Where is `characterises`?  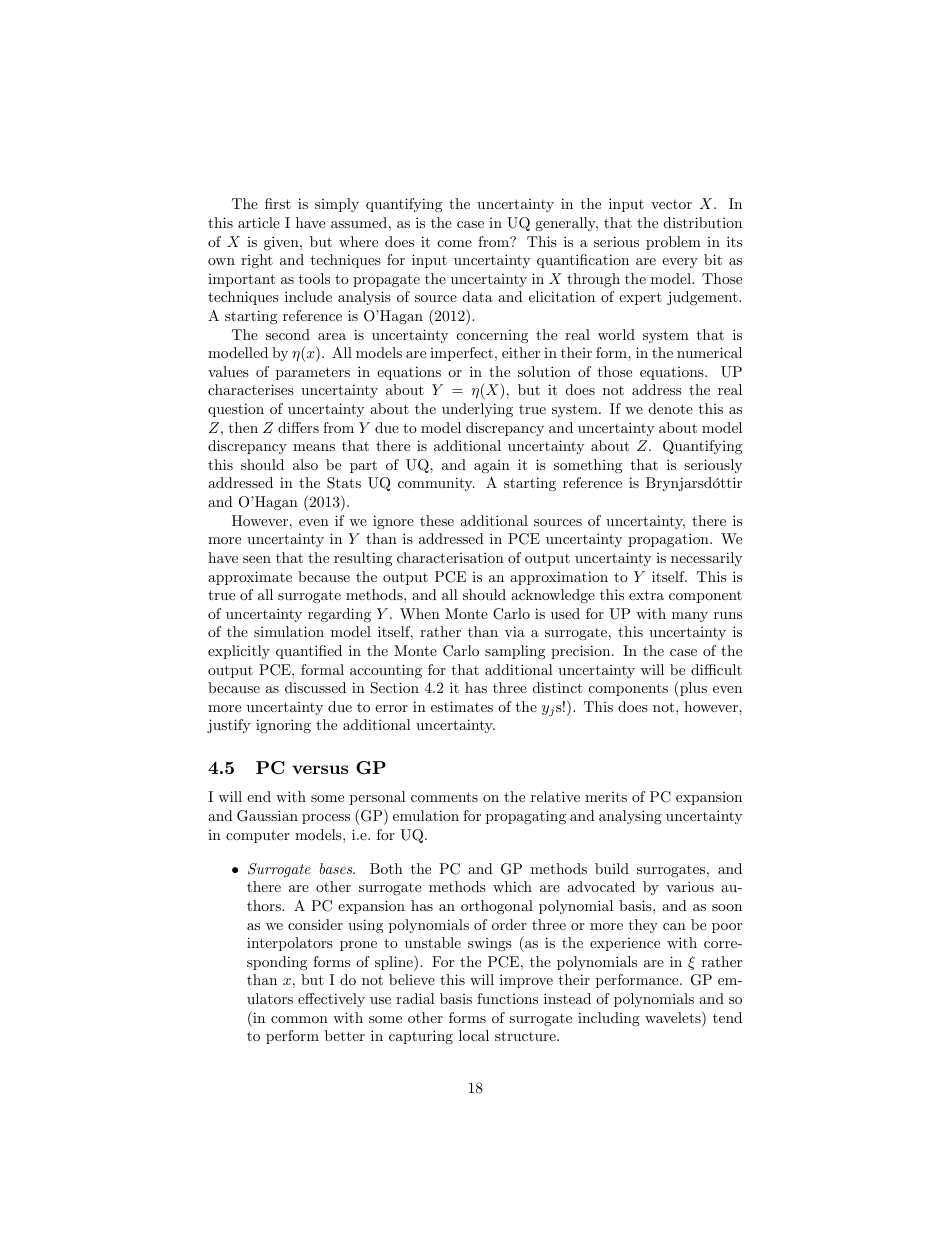 characterises is located at coordinates (251, 389).
